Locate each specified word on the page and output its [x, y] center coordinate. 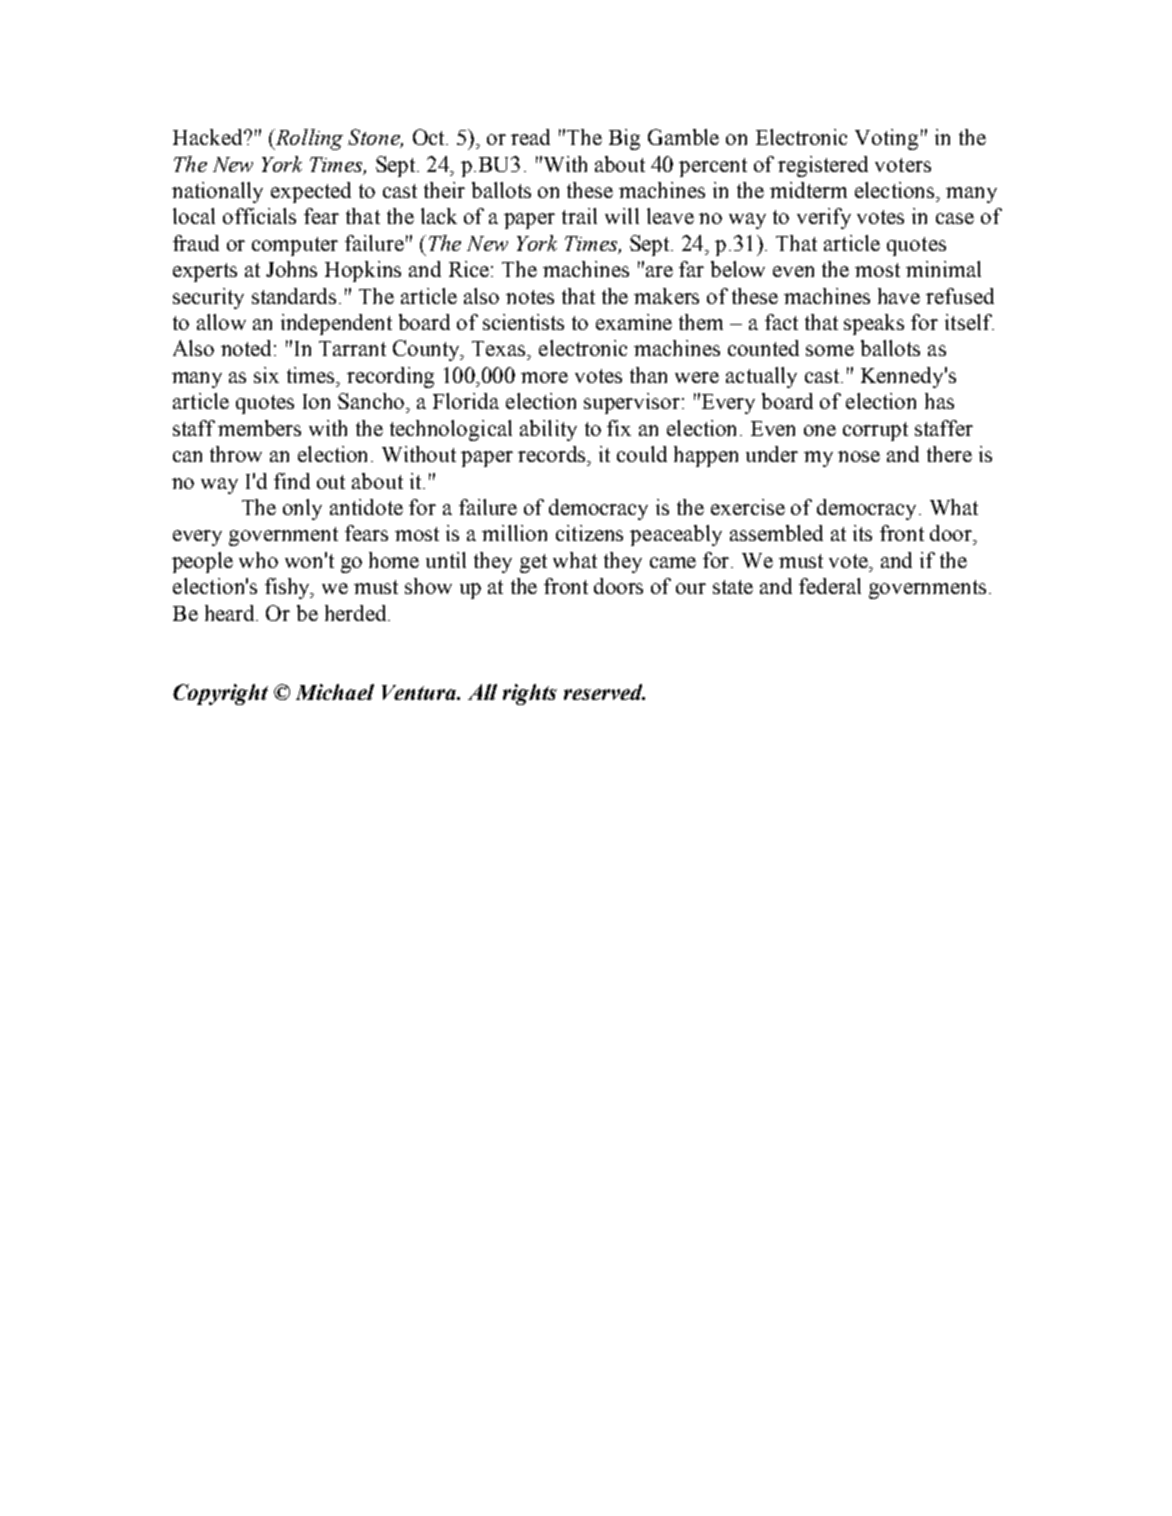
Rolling [308, 139]
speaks [874, 324]
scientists [523, 322]
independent [336, 324]
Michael [335, 692]
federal [830, 586]
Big [624, 139]
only [302, 509]
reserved [604, 692]
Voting [886, 139]
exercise [748, 507]
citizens [589, 533]
